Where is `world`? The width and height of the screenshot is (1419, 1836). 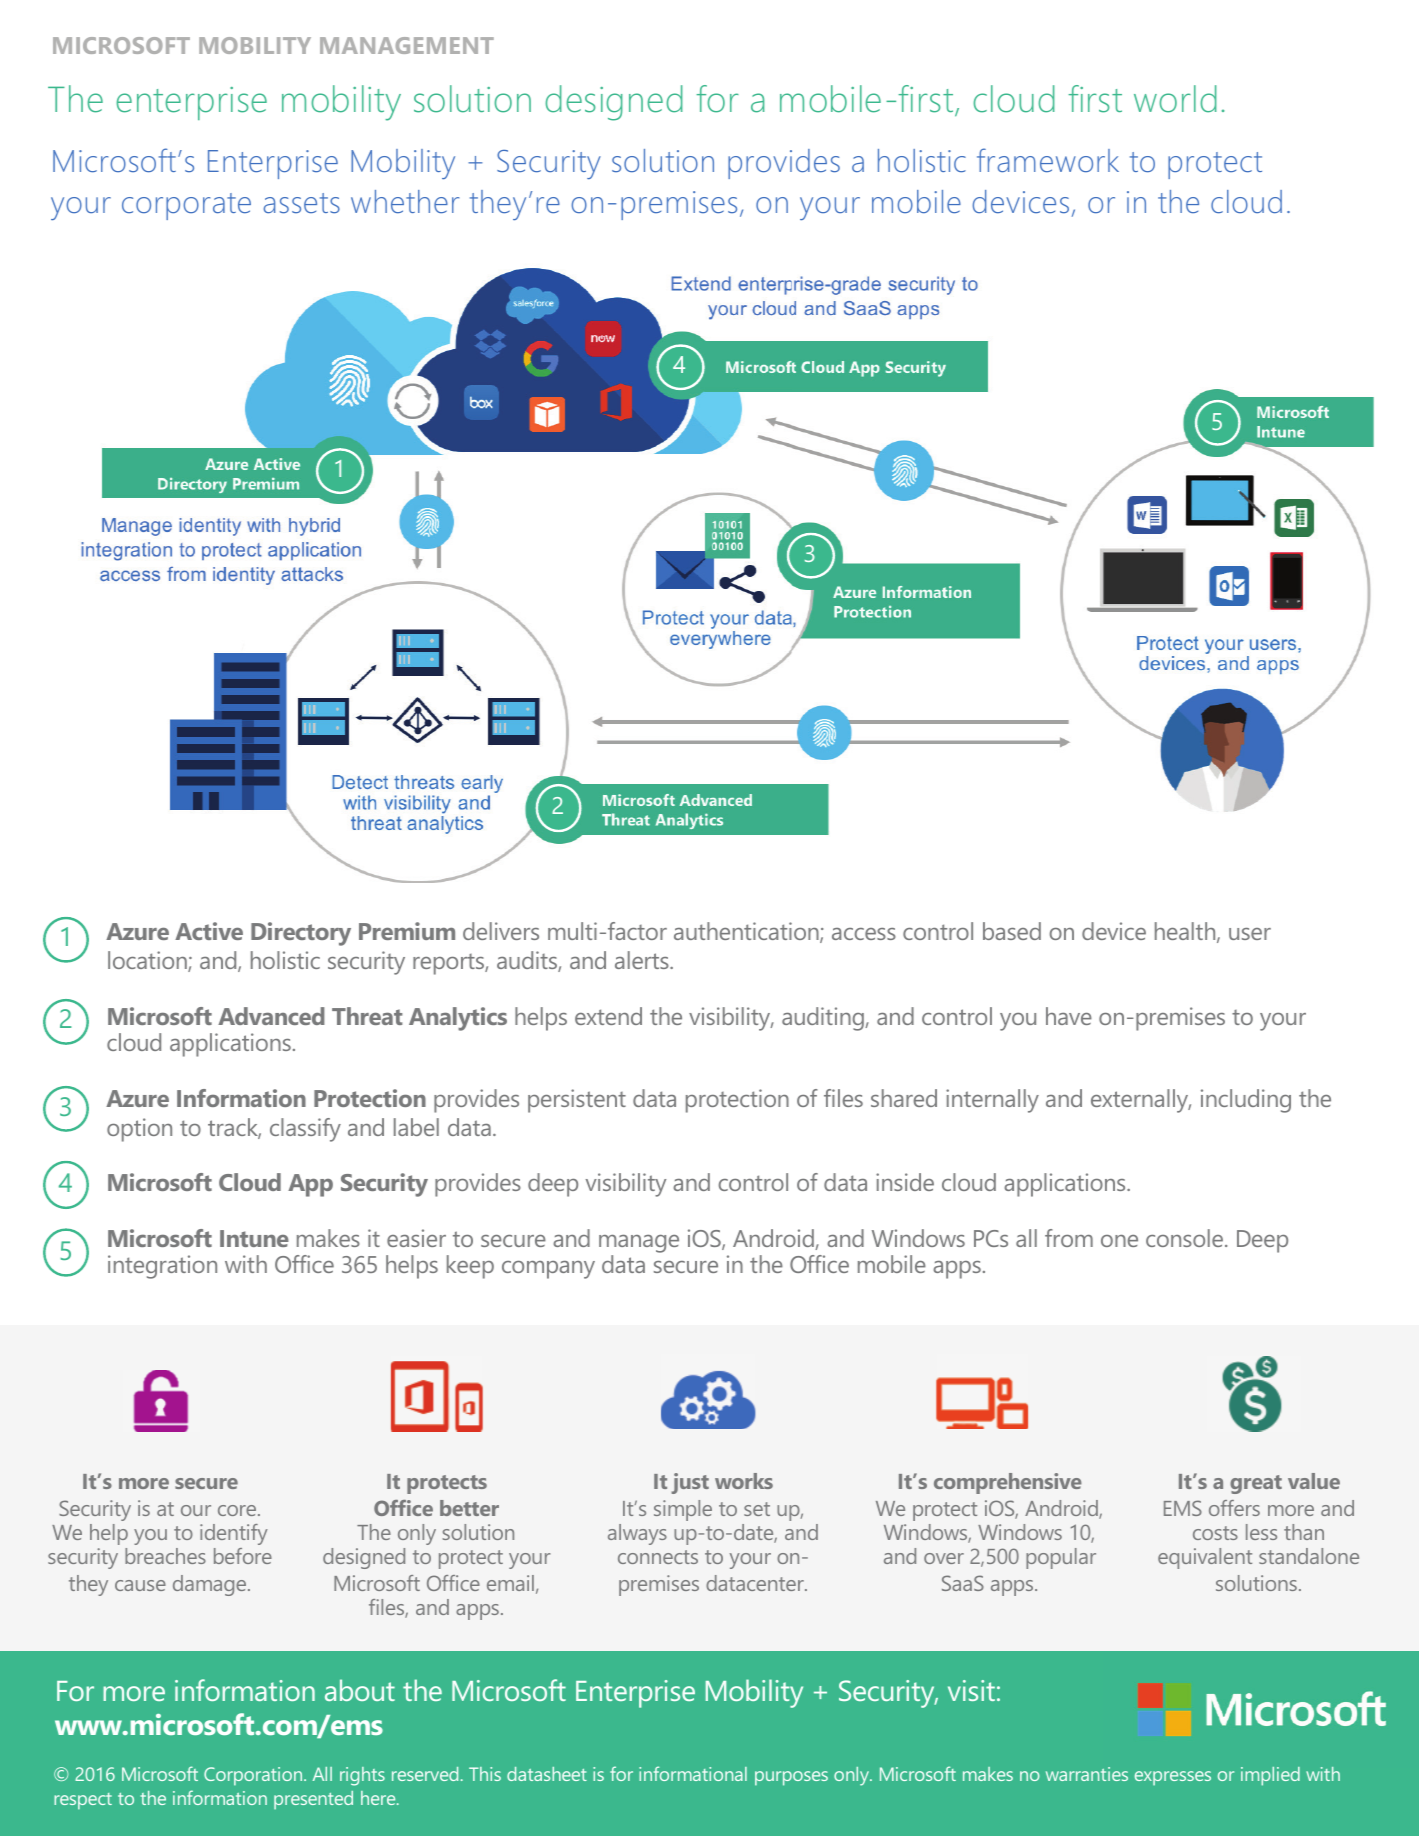 world is located at coordinates (1175, 99).
